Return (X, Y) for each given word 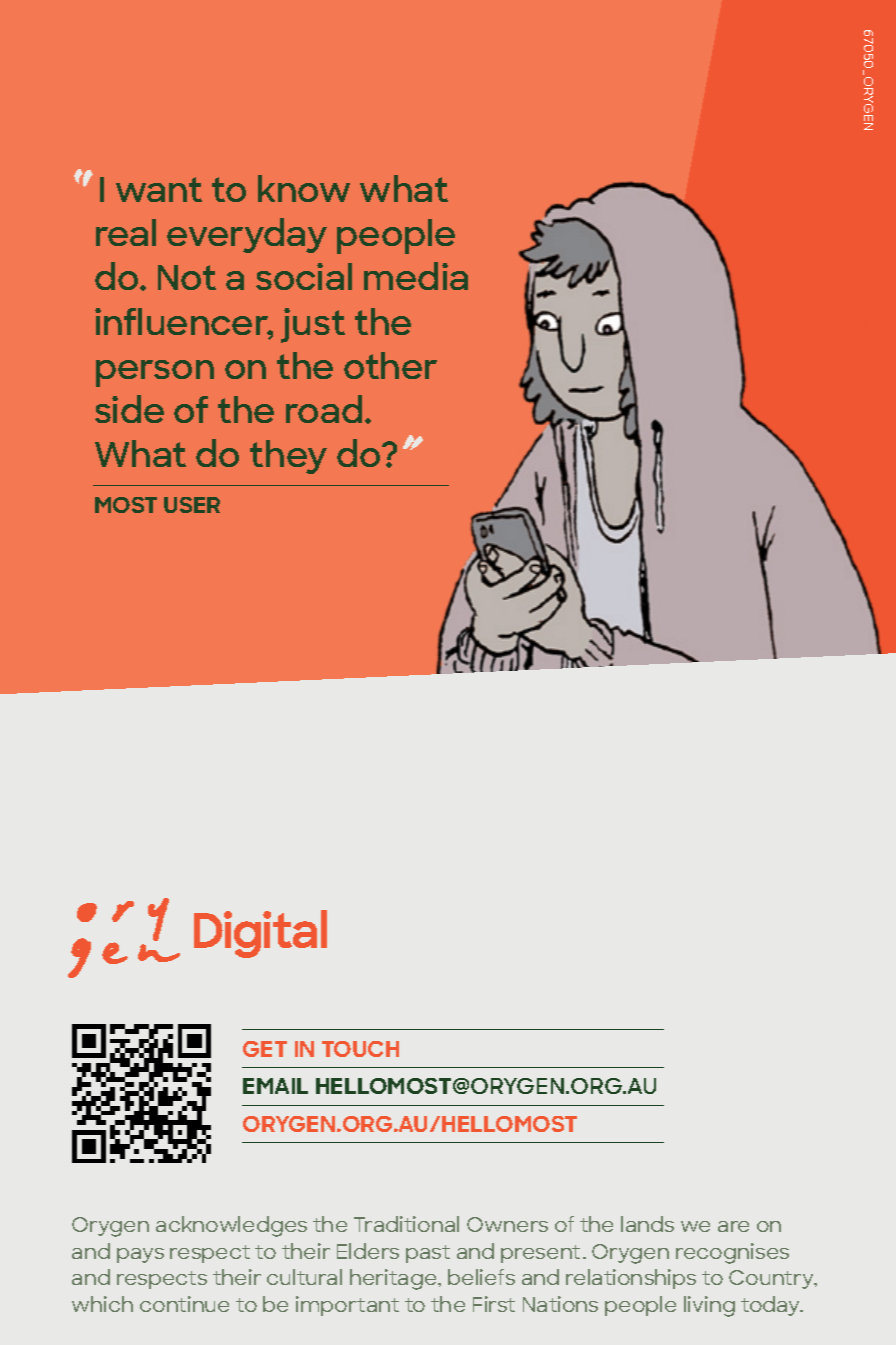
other (390, 365)
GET (265, 1049)
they (288, 457)
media (416, 276)
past (428, 1254)
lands (647, 1224)
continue (184, 1304)
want (159, 189)
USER (192, 505)
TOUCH (360, 1049)
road (324, 409)
